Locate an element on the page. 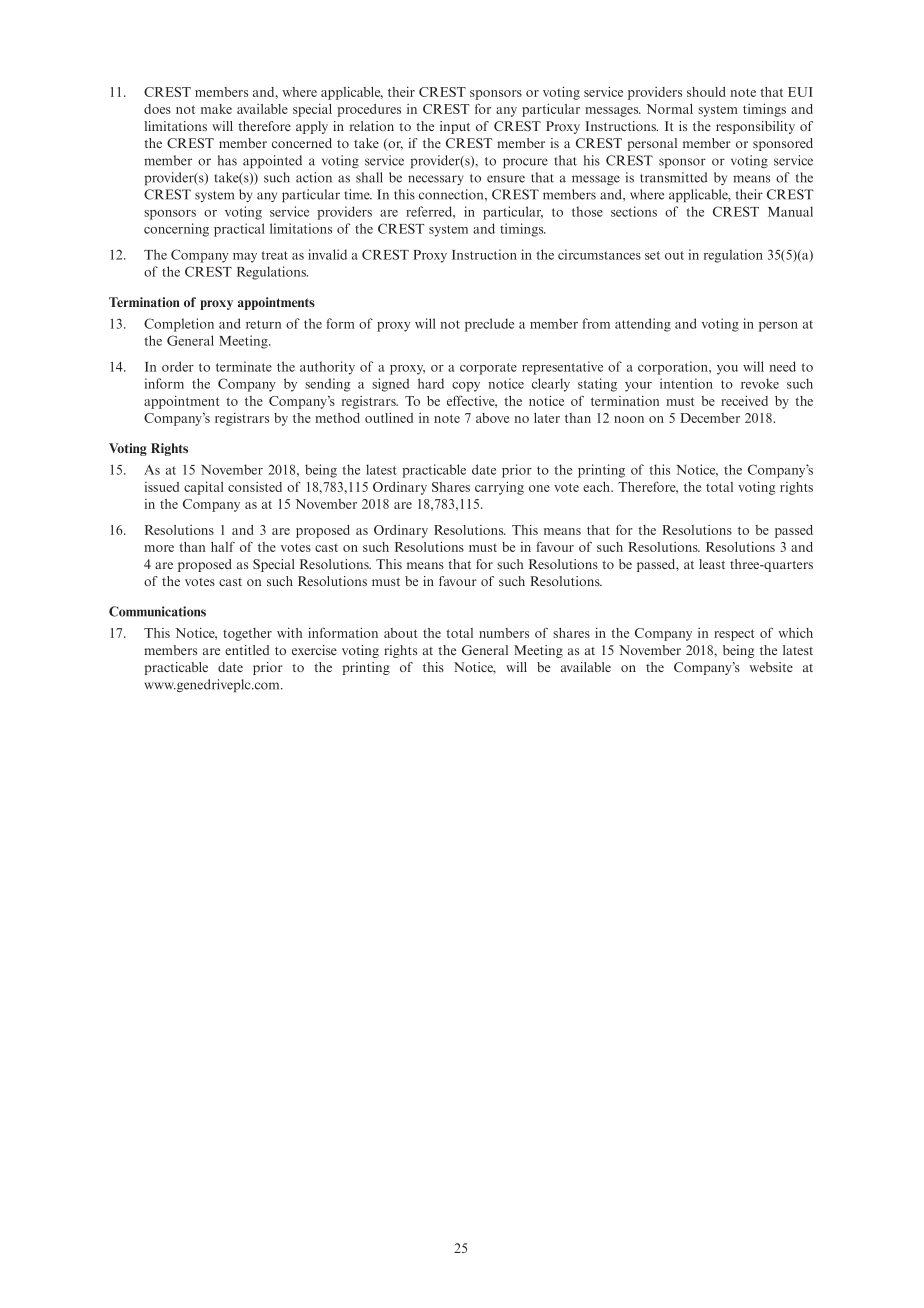  copy is located at coordinates (466, 387).
